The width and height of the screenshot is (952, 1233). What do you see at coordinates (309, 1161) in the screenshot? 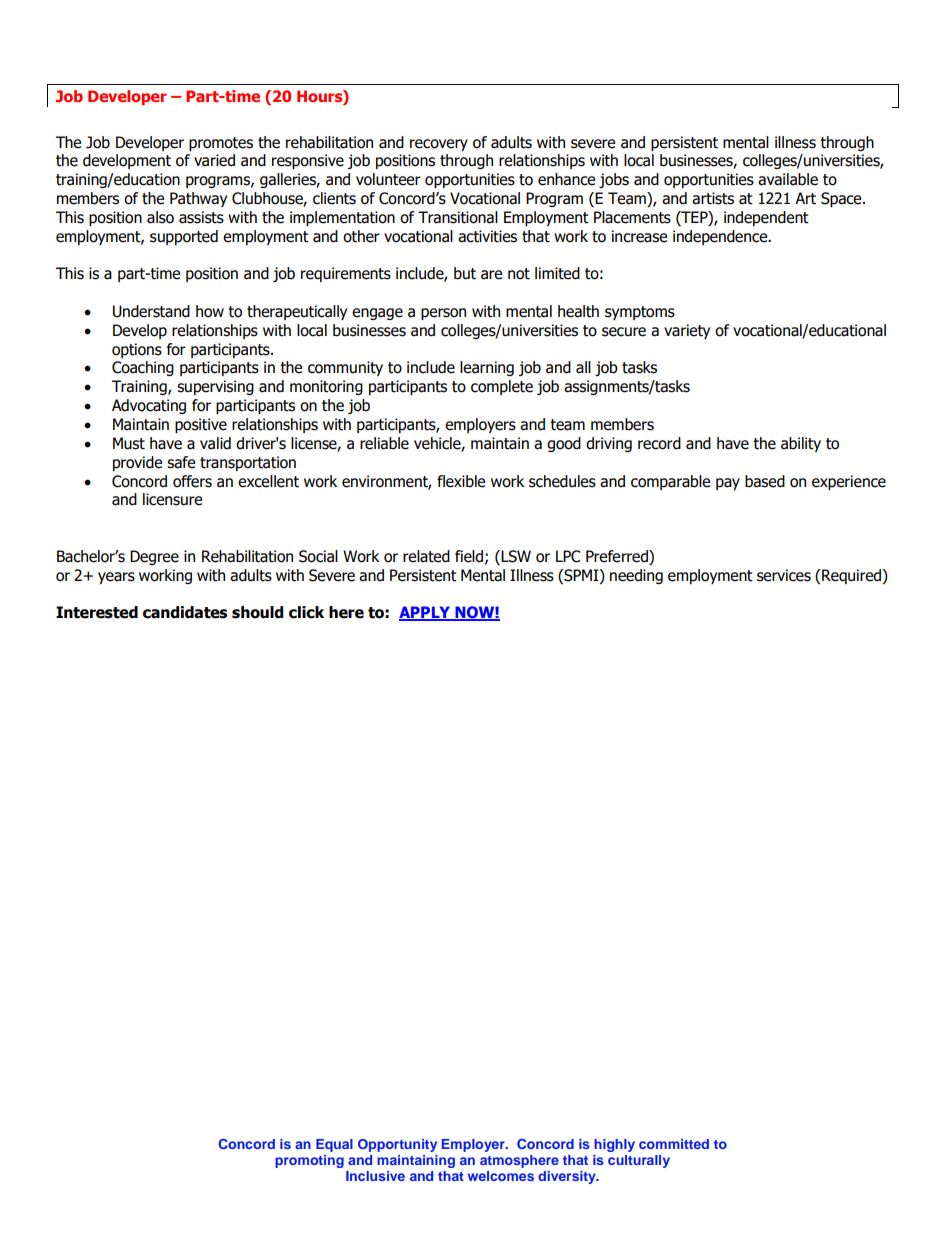
I see `promoting` at bounding box center [309, 1161].
